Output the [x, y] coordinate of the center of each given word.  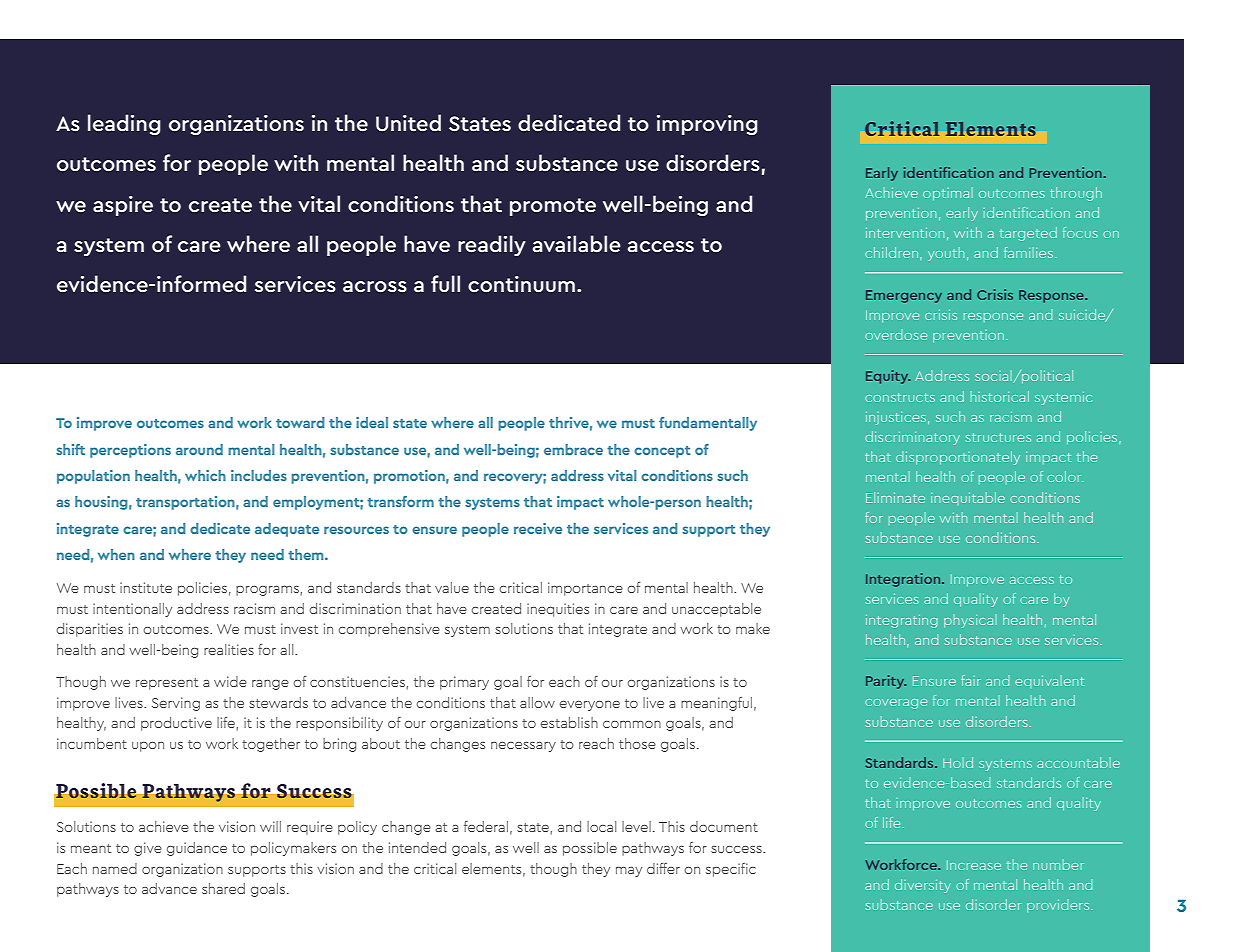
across [375, 286]
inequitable [968, 497]
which [205, 475]
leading [124, 124]
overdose [896, 336]
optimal [948, 193]
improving [707, 125]
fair [971, 680]
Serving [176, 704]
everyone [590, 706]
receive [538, 528]
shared [223, 888]
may [629, 872]
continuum [521, 284]
